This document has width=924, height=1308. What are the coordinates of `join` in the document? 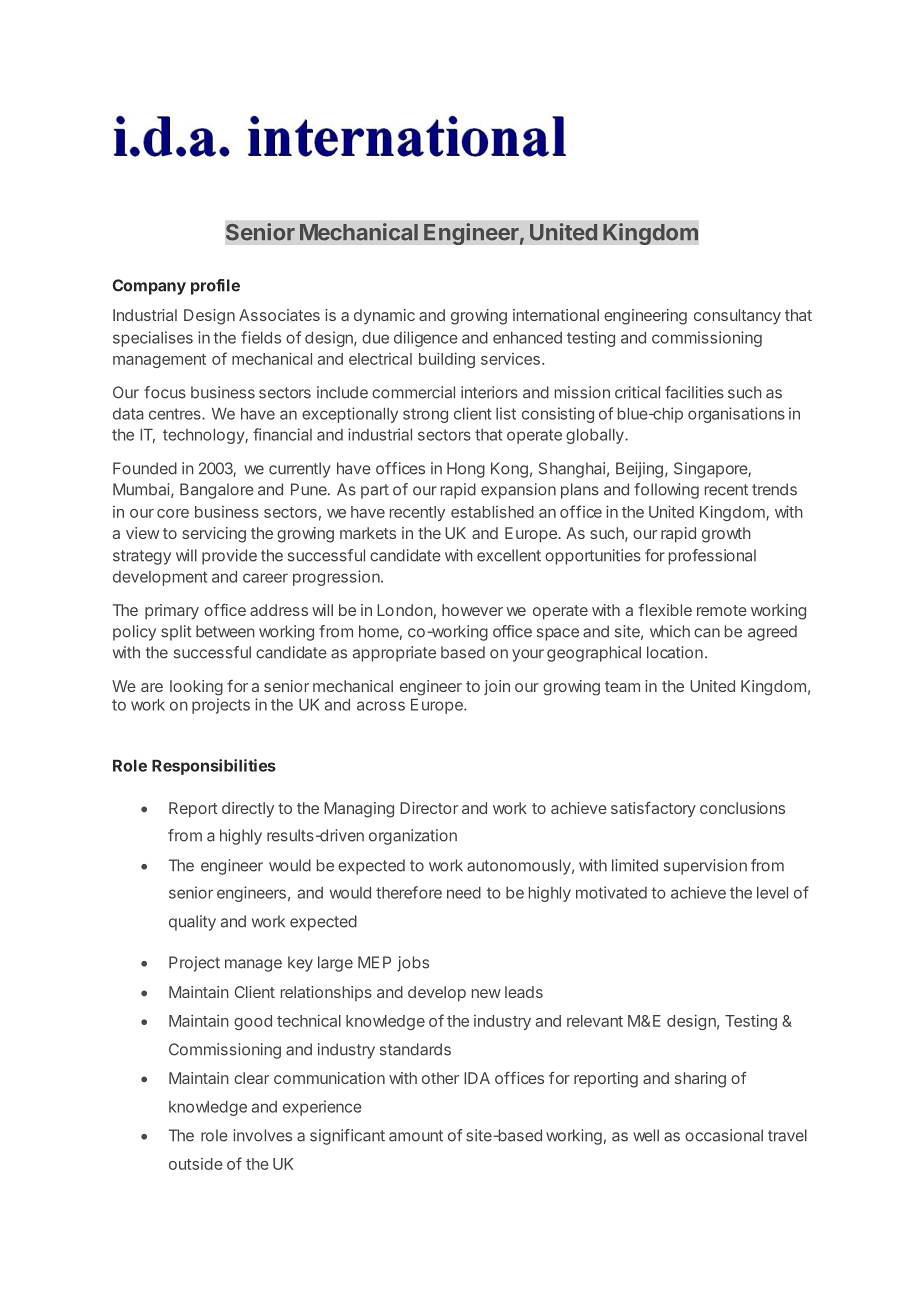 It's located at (497, 687).
